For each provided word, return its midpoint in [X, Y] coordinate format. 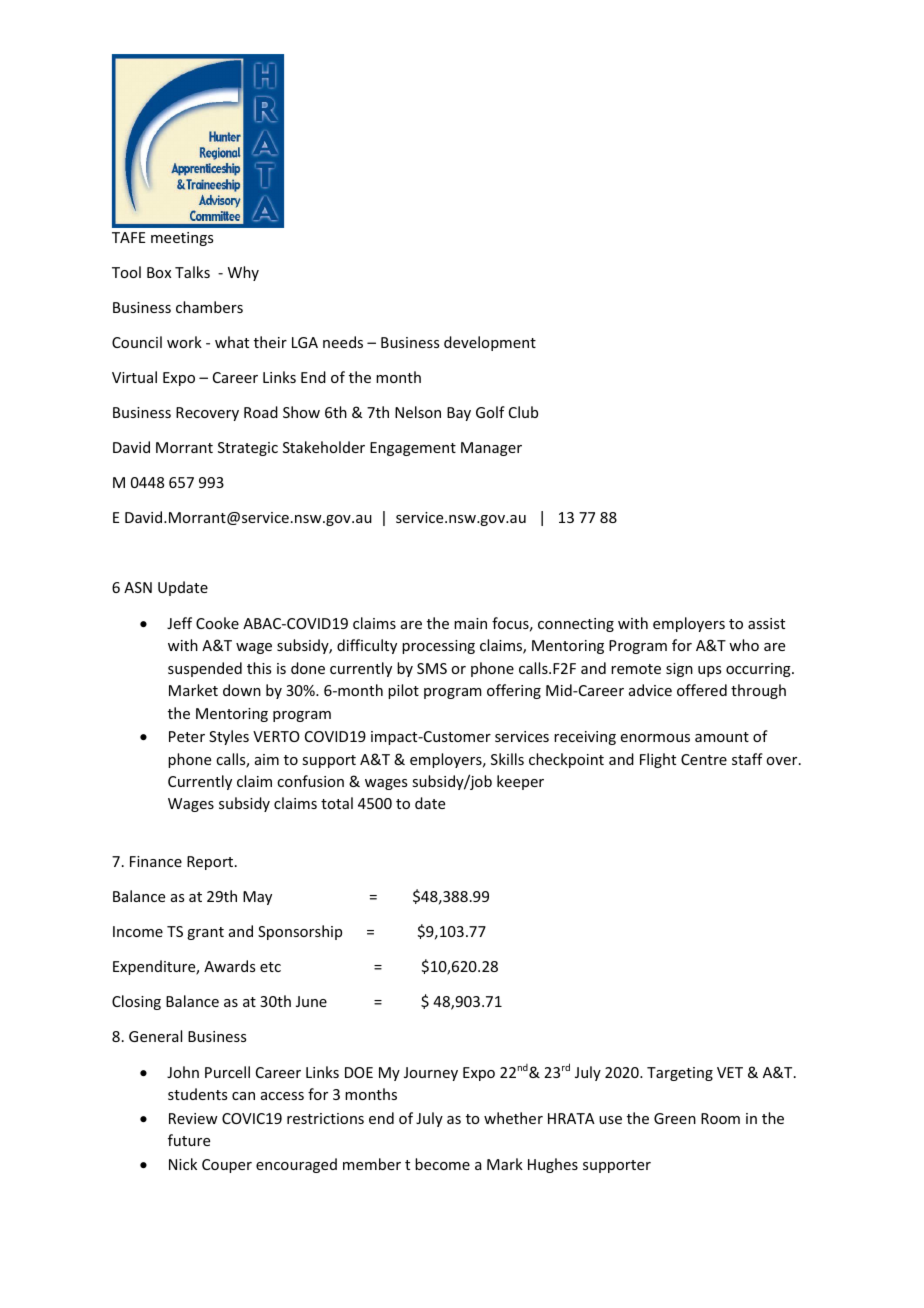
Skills [507, 759]
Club [523, 412]
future [189, 1140]
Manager [491, 449]
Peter [187, 736]
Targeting [680, 1074]
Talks [192, 272]
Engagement [413, 449]
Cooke [217, 623]
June [311, 1001]
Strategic [248, 449]
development [490, 343]
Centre [704, 759]
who [744, 645]
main [470, 623]
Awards [229, 966]
